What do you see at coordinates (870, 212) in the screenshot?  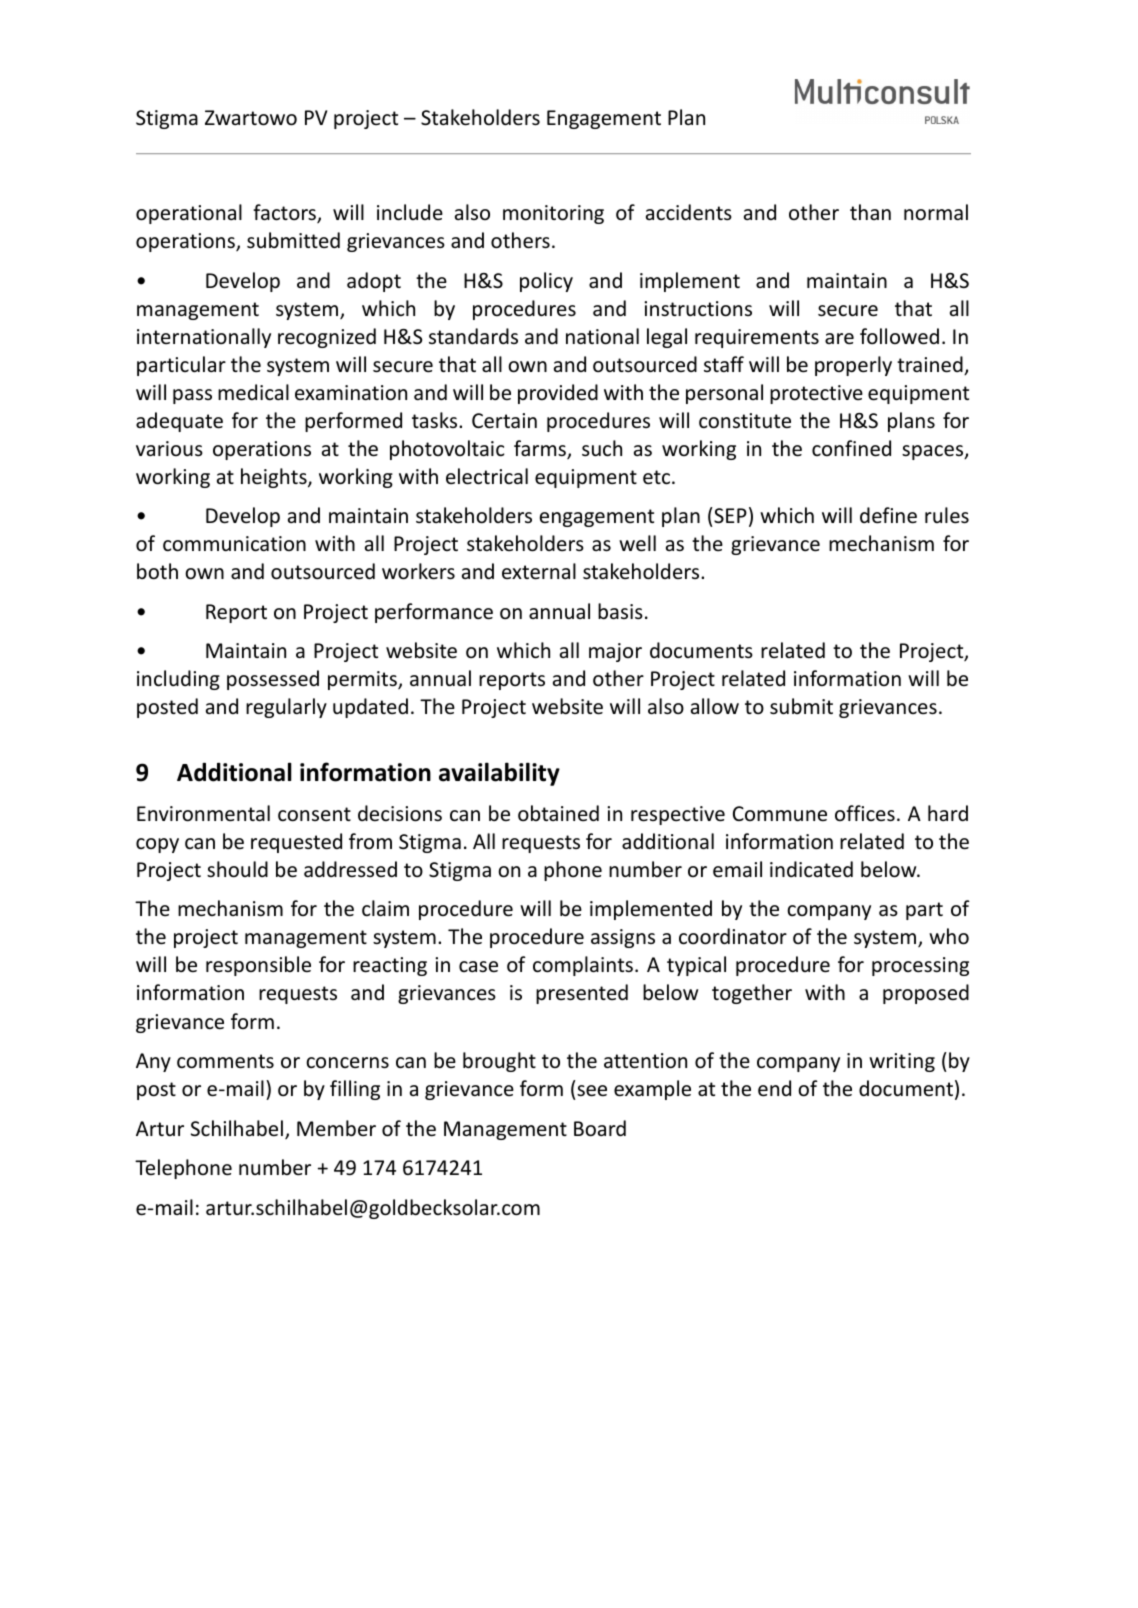 I see `than` at bounding box center [870, 212].
